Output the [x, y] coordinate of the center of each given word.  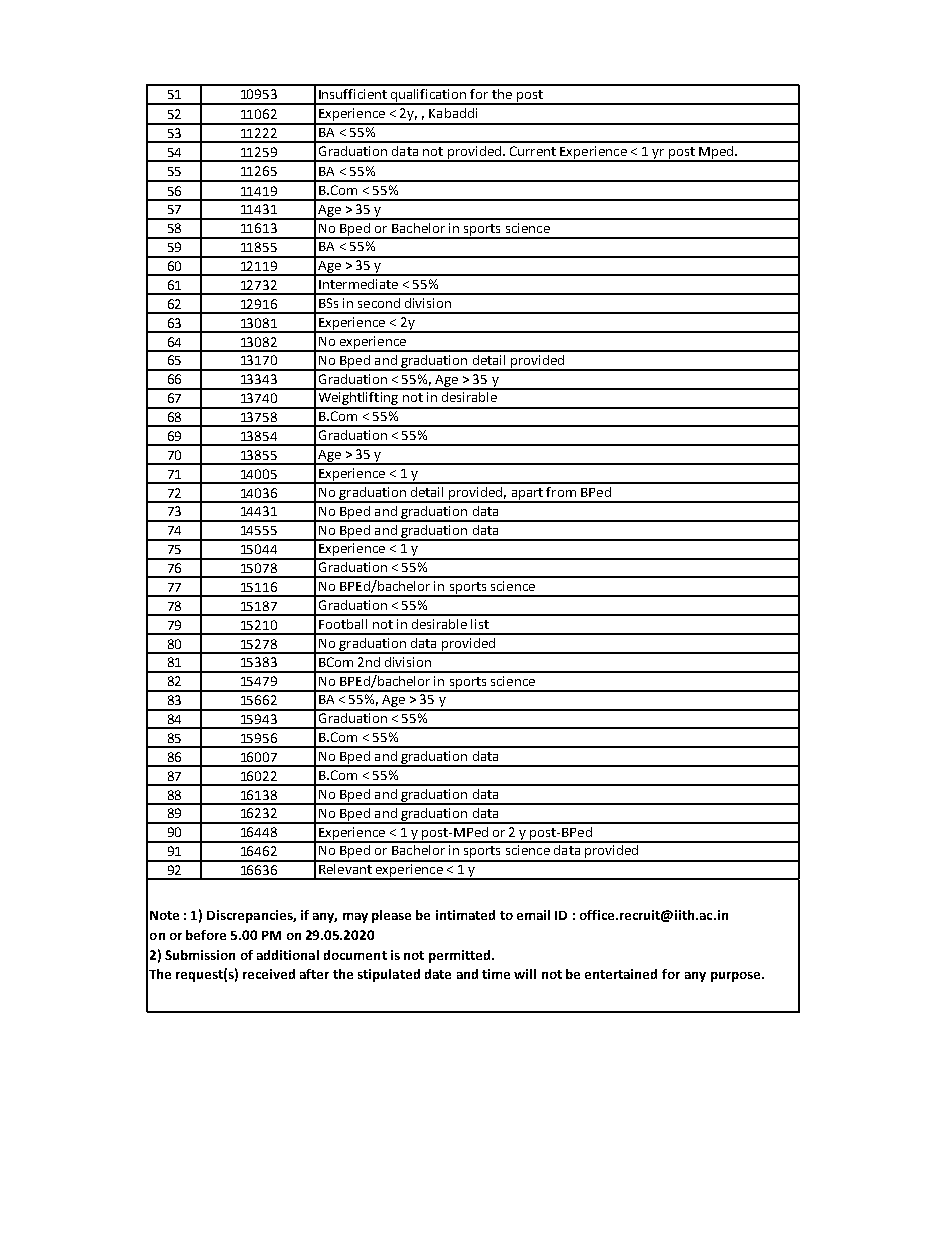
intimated [465, 915]
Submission [200, 955]
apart [527, 495]
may [355, 918]
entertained [621, 974]
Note [164, 915]
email [533, 915]
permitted [461, 956]
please [391, 916]
